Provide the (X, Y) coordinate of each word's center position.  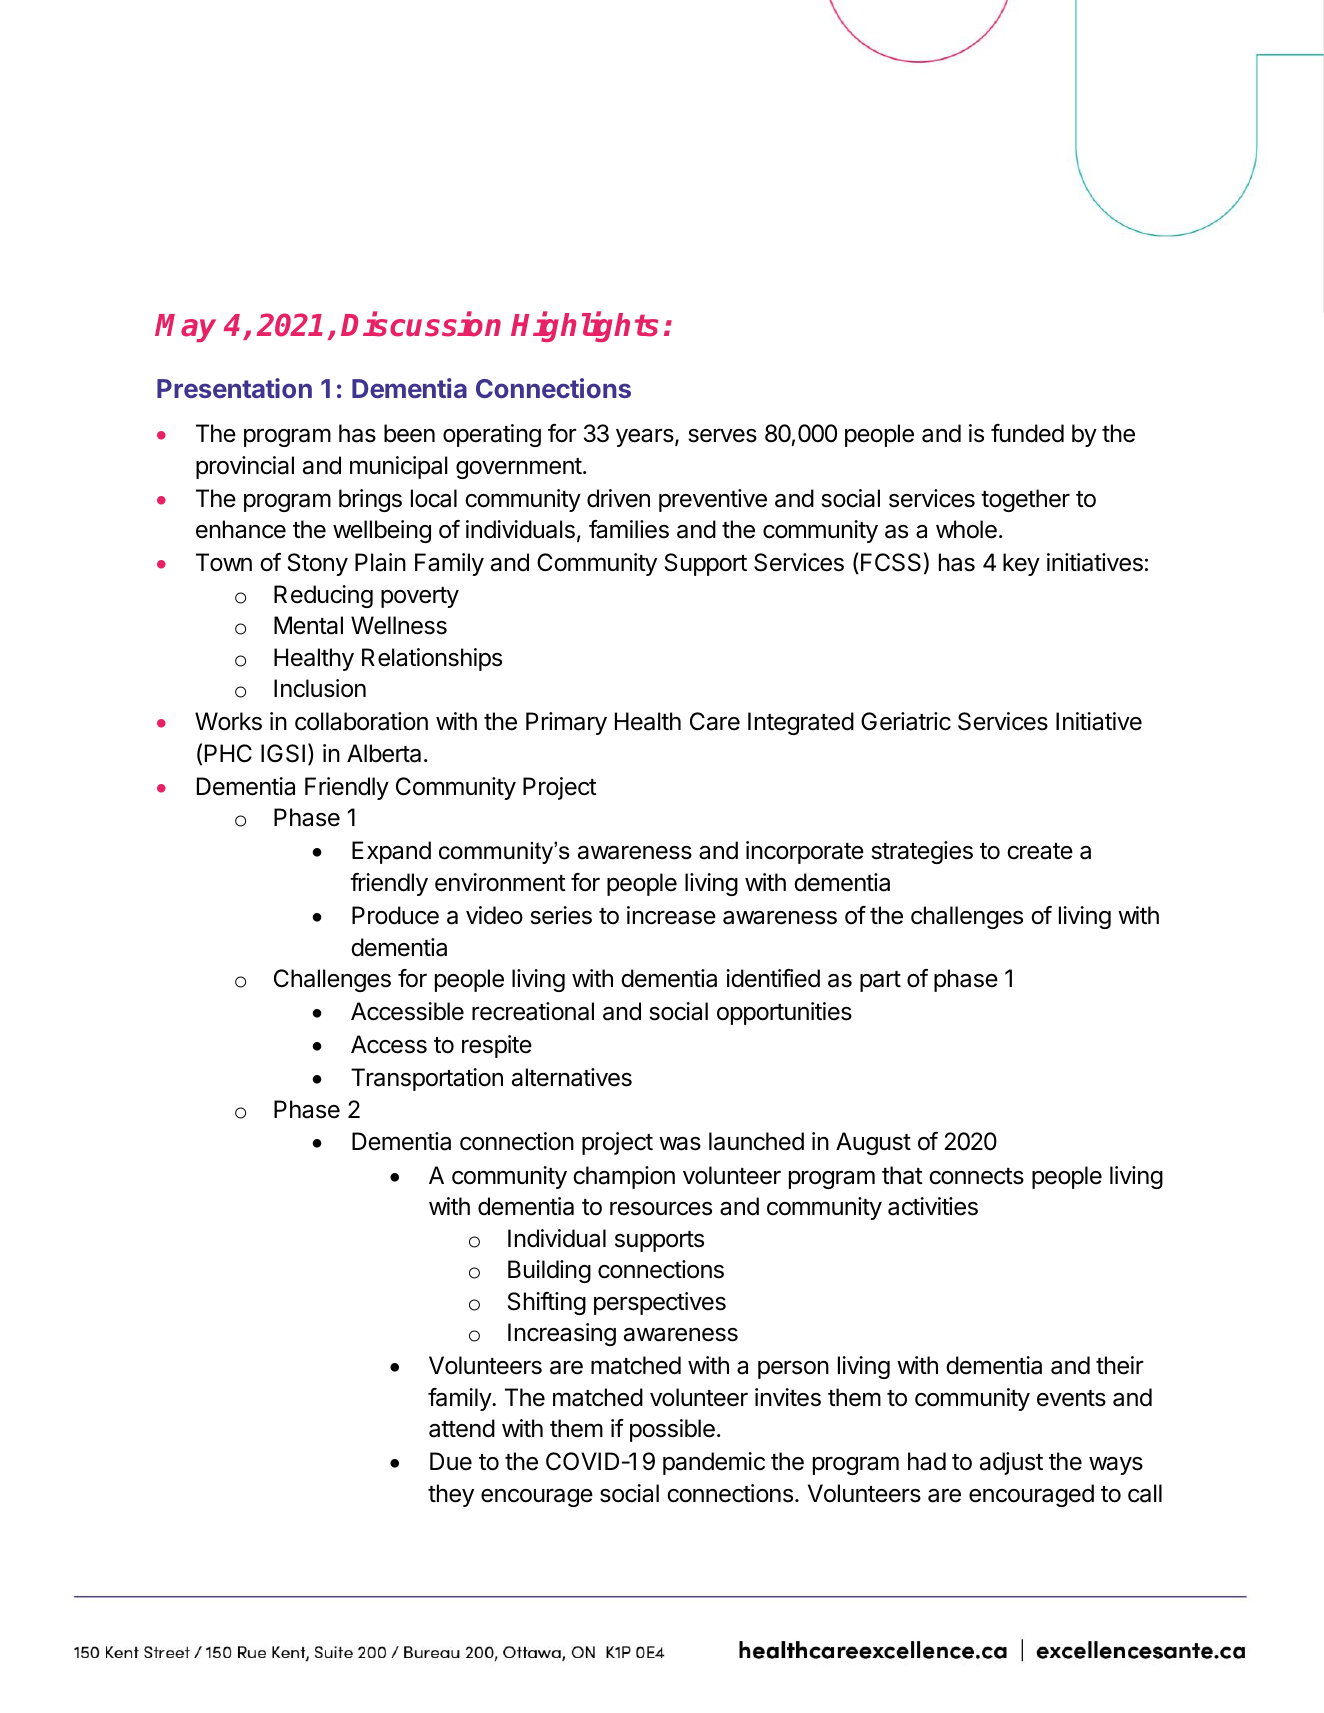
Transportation (427, 1079)
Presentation (234, 388)
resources (661, 1208)
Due (451, 1461)
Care (715, 721)
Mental (308, 625)
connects (976, 1176)
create (1040, 851)
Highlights (585, 327)
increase (671, 915)
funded (1027, 433)
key (1021, 564)
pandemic (714, 1463)
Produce (395, 915)
